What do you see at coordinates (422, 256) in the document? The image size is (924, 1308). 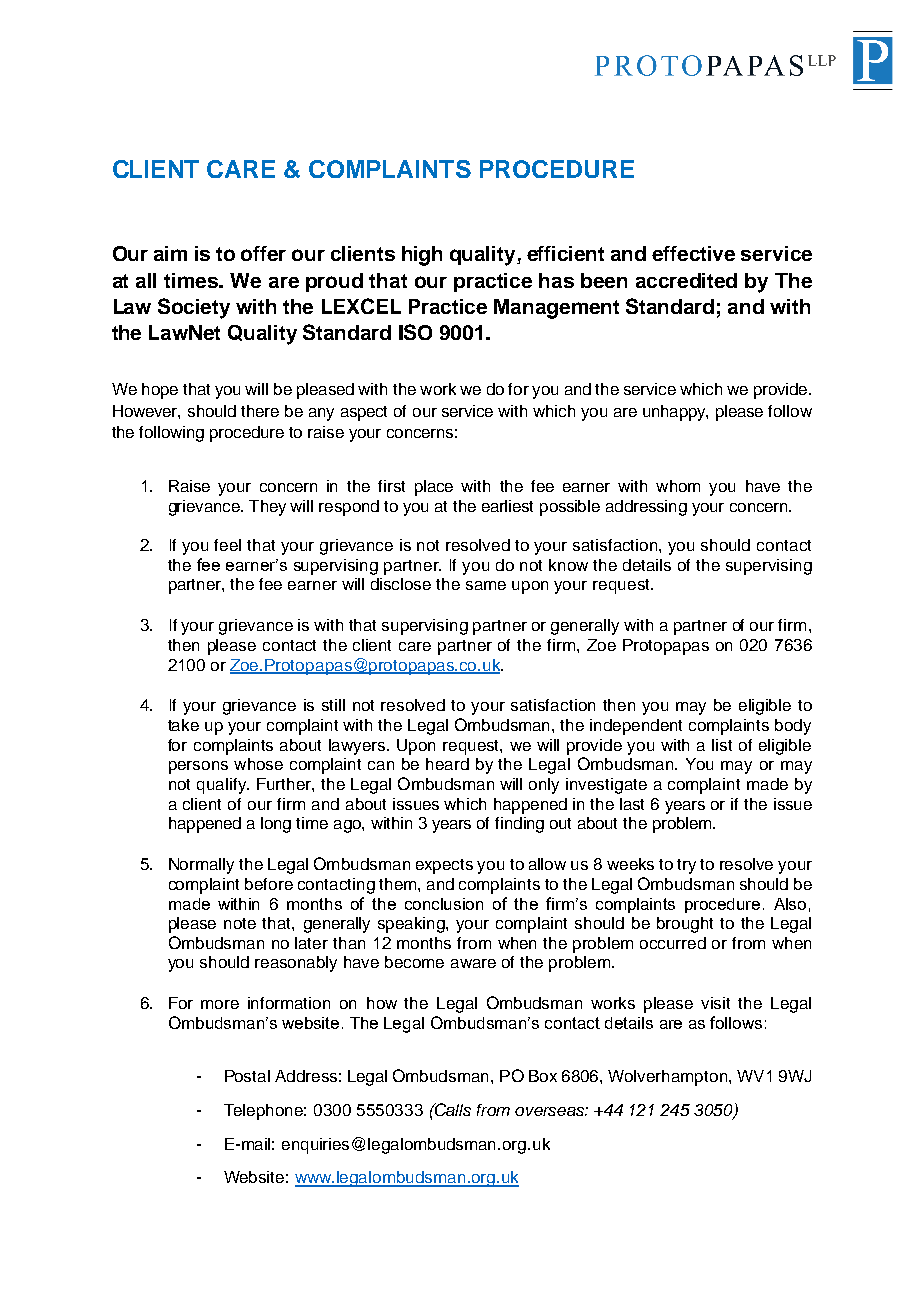 I see `high` at bounding box center [422, 256].
